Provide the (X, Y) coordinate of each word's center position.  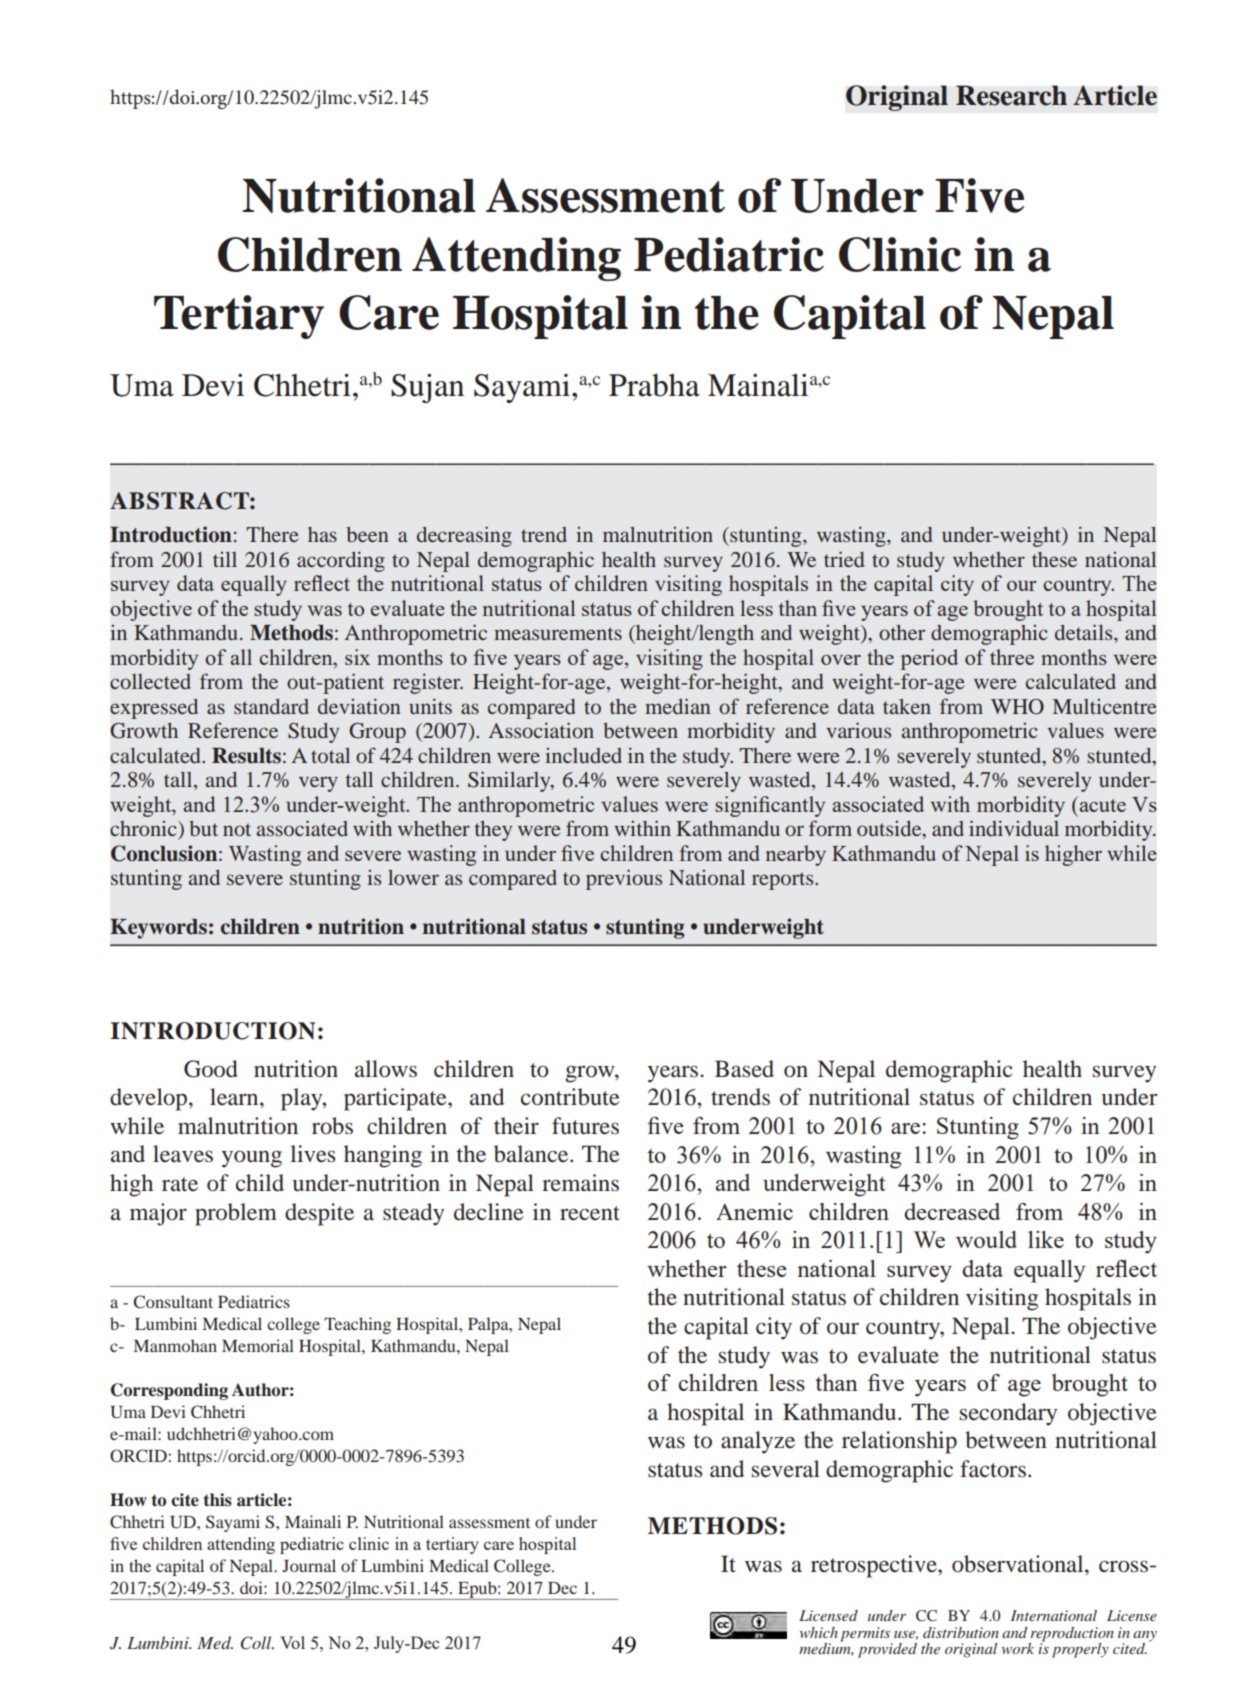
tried (844, 559)
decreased (952, 1211)
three (1012, 657)
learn (235, 1097)
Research (1011, 95)
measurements (558, 633)
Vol (292, 1642)
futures (585, 1126)
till (225, 559)
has (322, 534)
